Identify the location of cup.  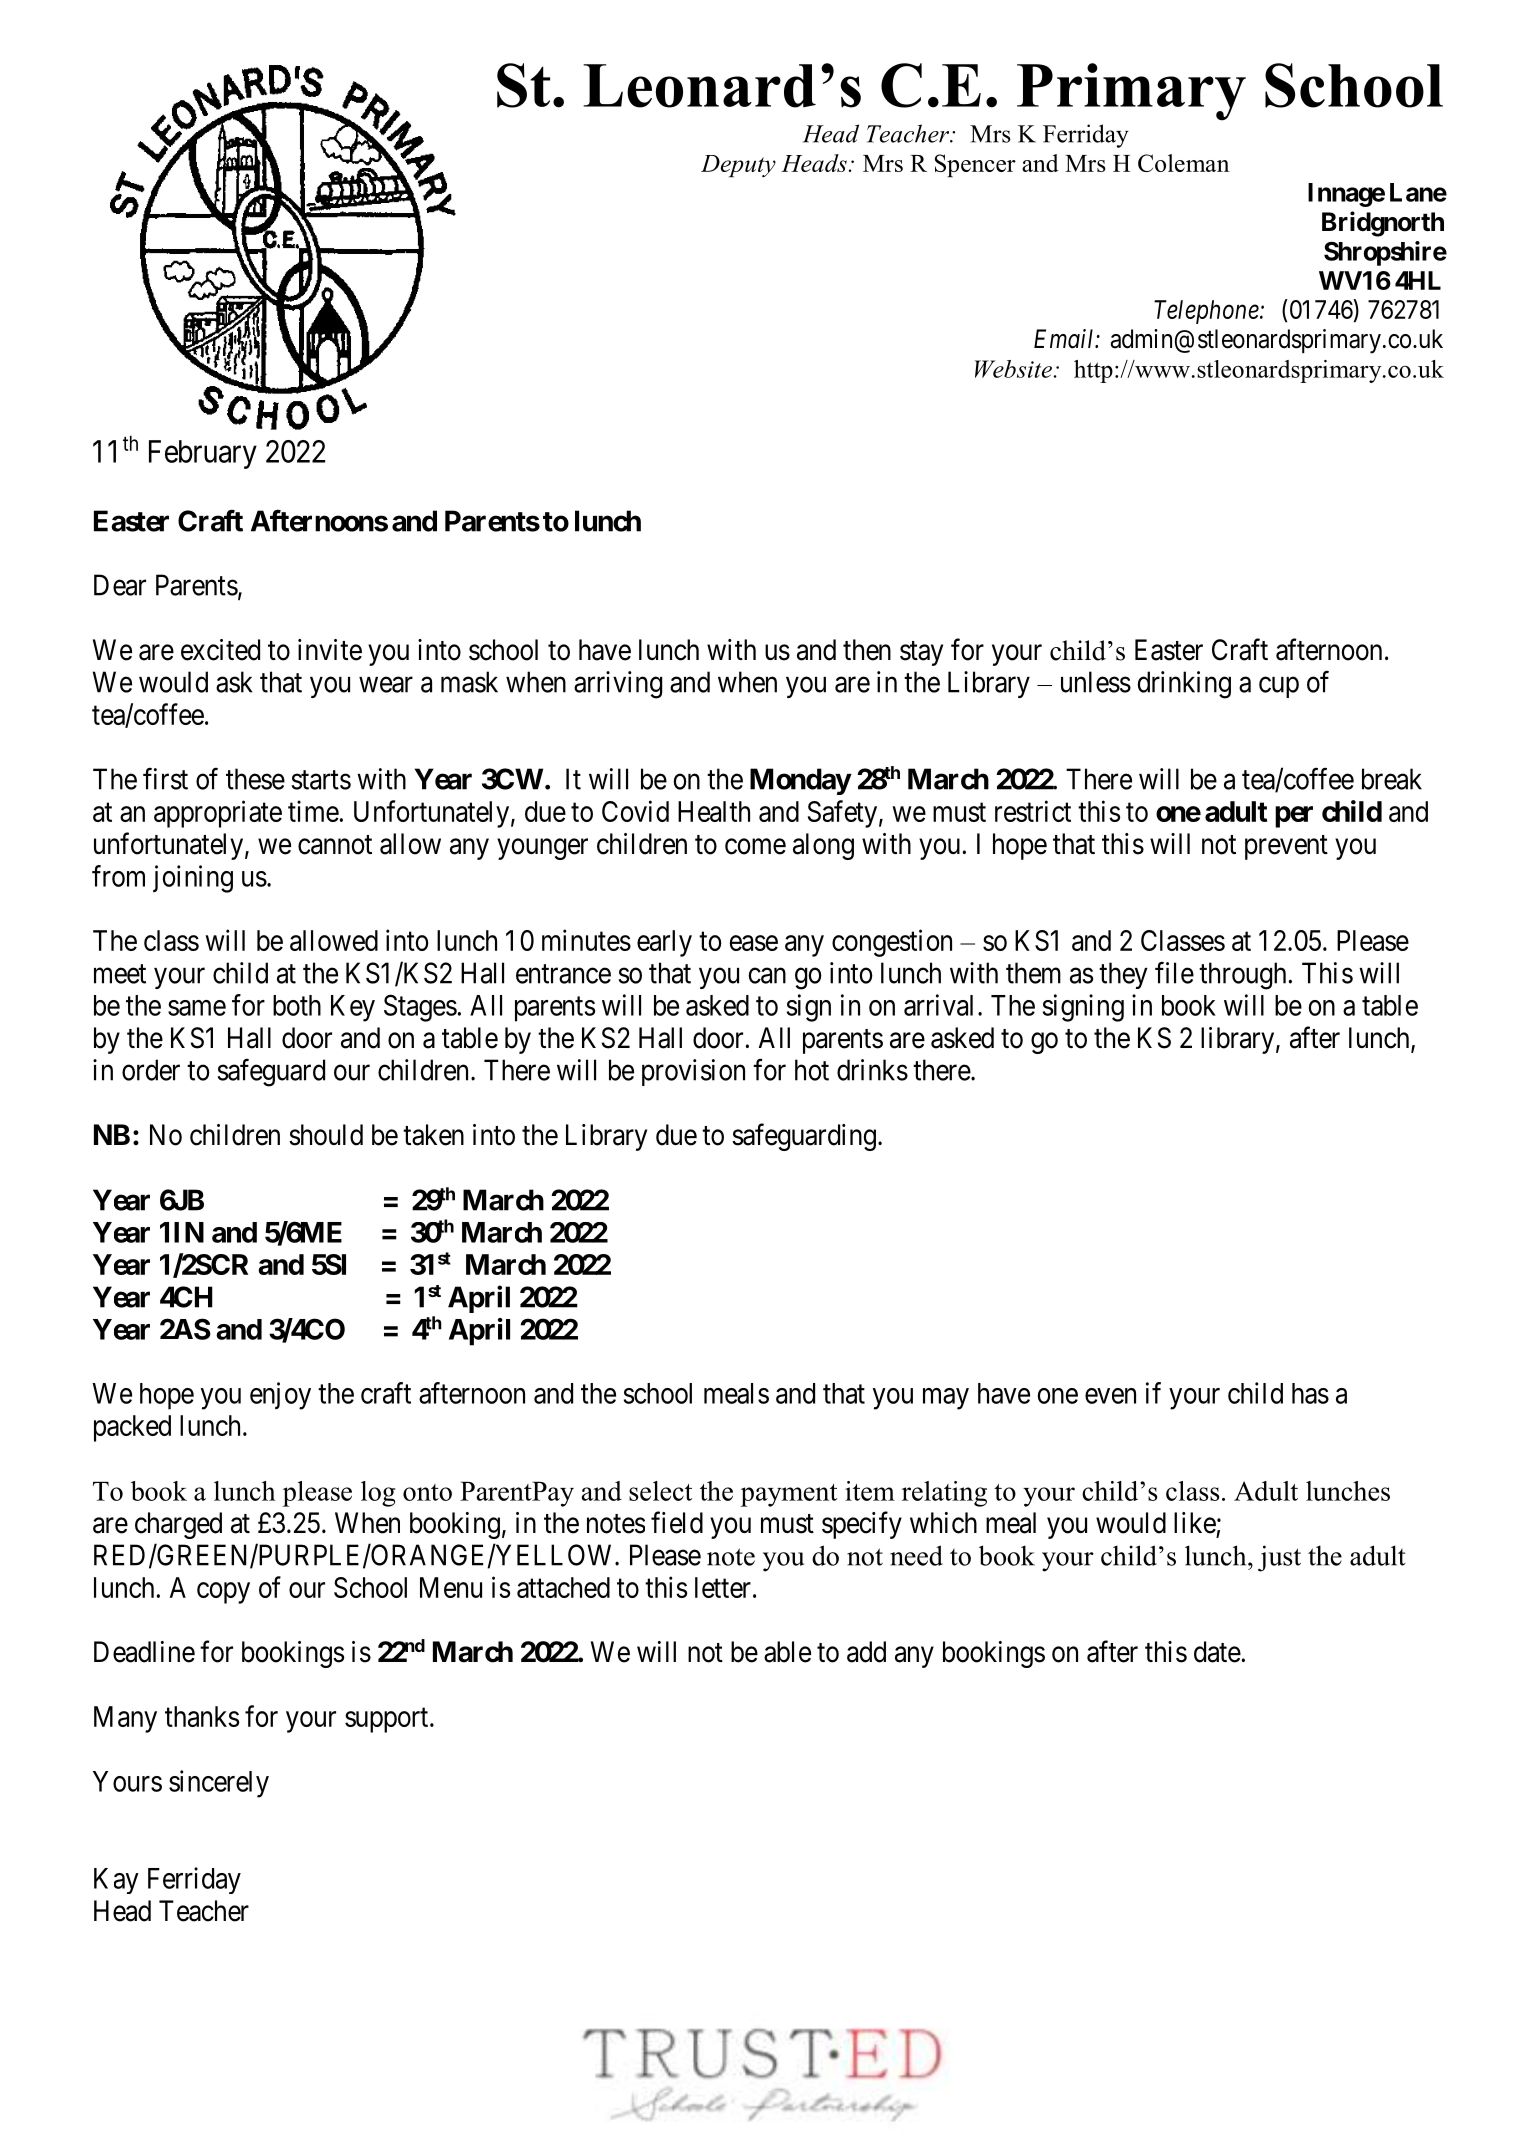
(1279, 687).
